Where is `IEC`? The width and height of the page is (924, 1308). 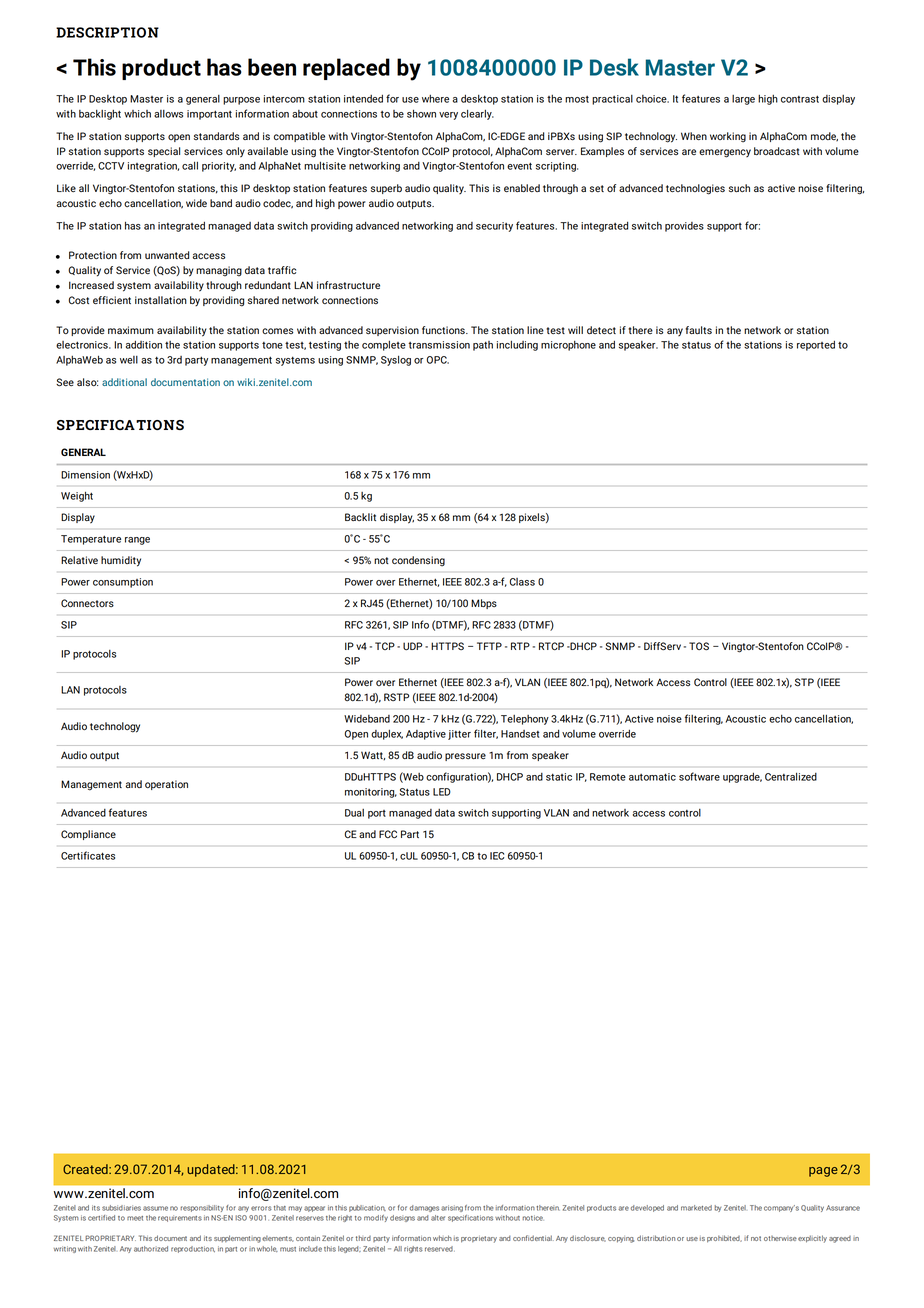 IEC is located at coordinates (497, 856).
